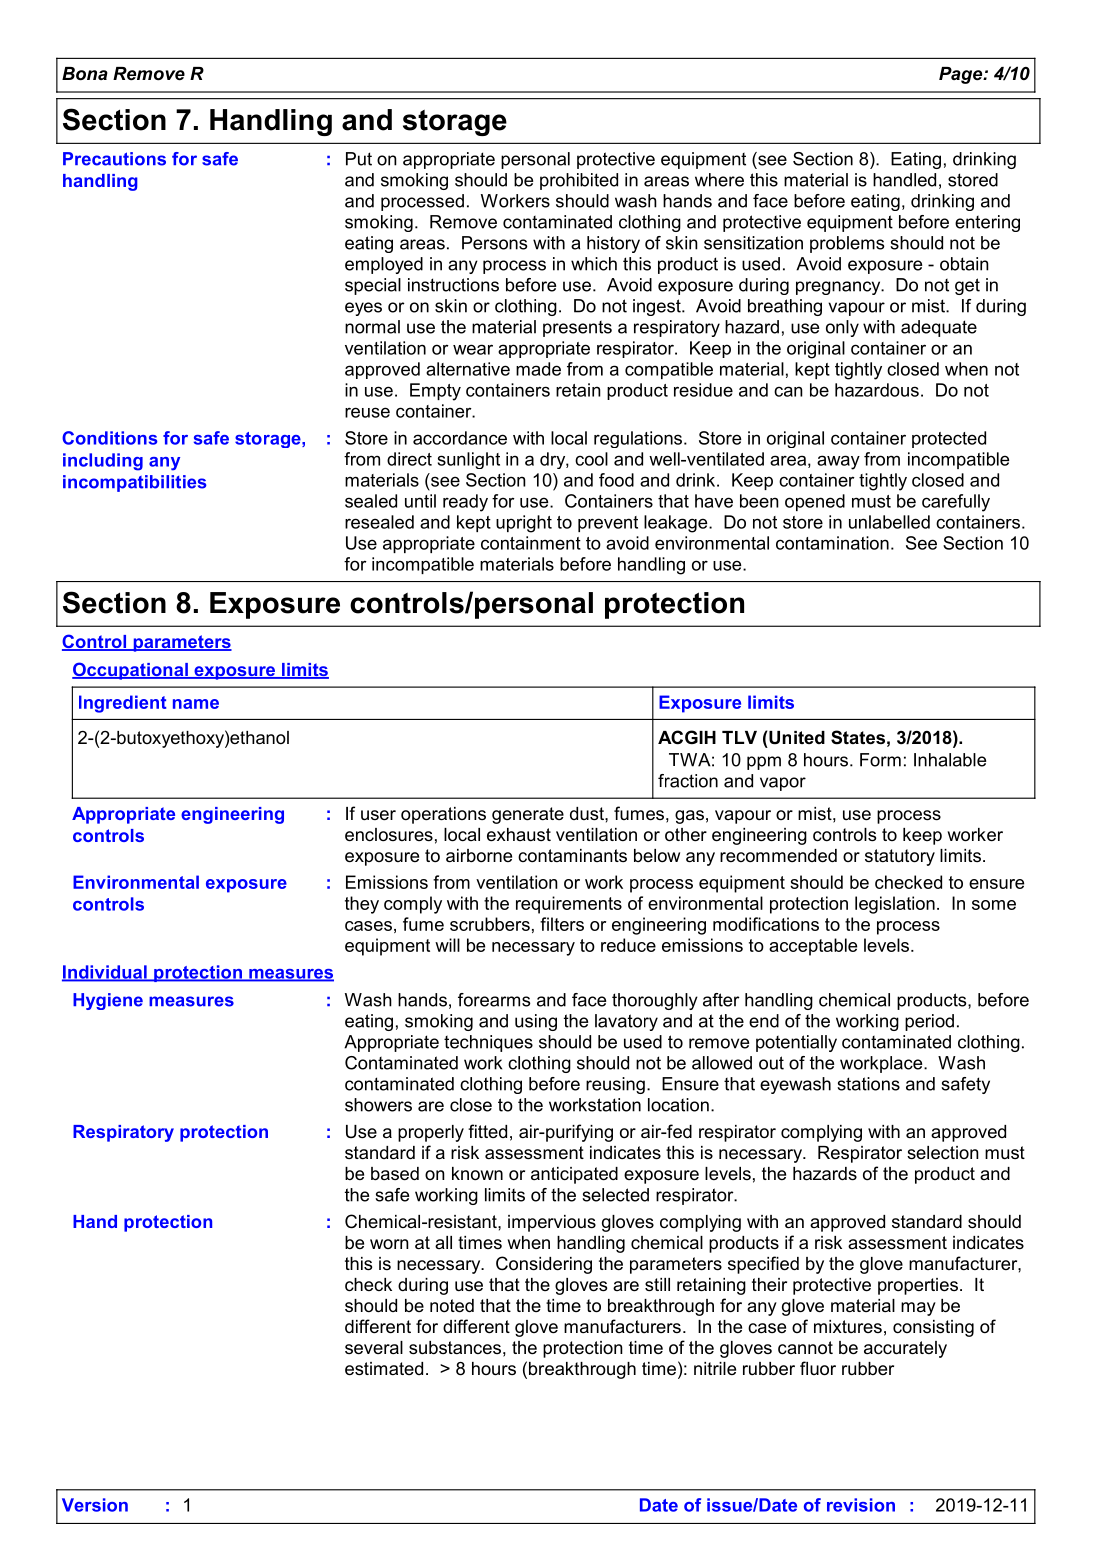  What do you see at coordinates (135, 483) in the image?
I see `incompatibilities` at bounding box center [135, 483].
